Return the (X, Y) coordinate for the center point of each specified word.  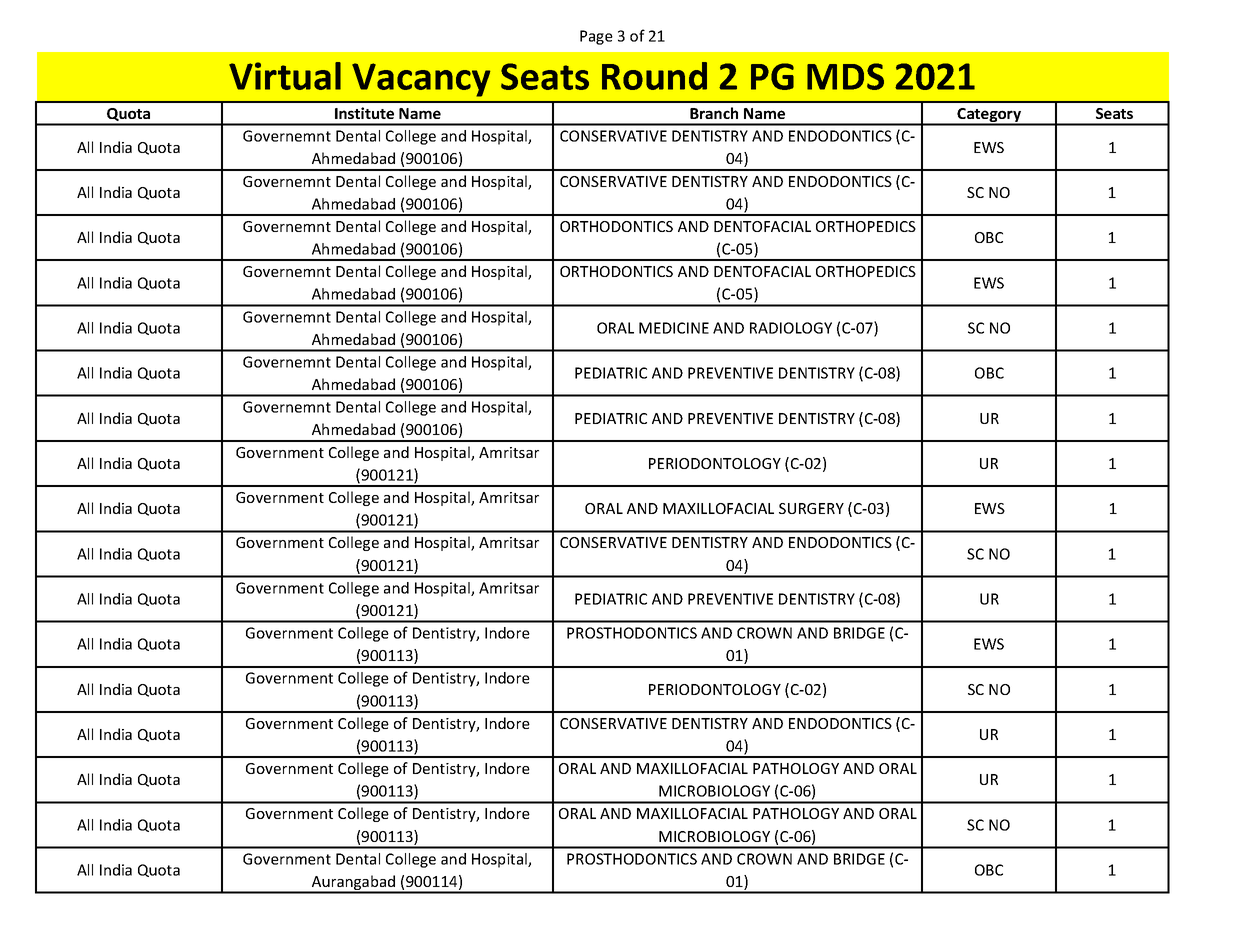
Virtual (285, 76)
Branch (714, 113)
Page (596, 37)
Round (654, 76)
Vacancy (421, 80)
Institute (364, 113)
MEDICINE (674, 328)
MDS (845, 76)
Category (990, 116)
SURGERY (811, 508)
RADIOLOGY (791, 328)
